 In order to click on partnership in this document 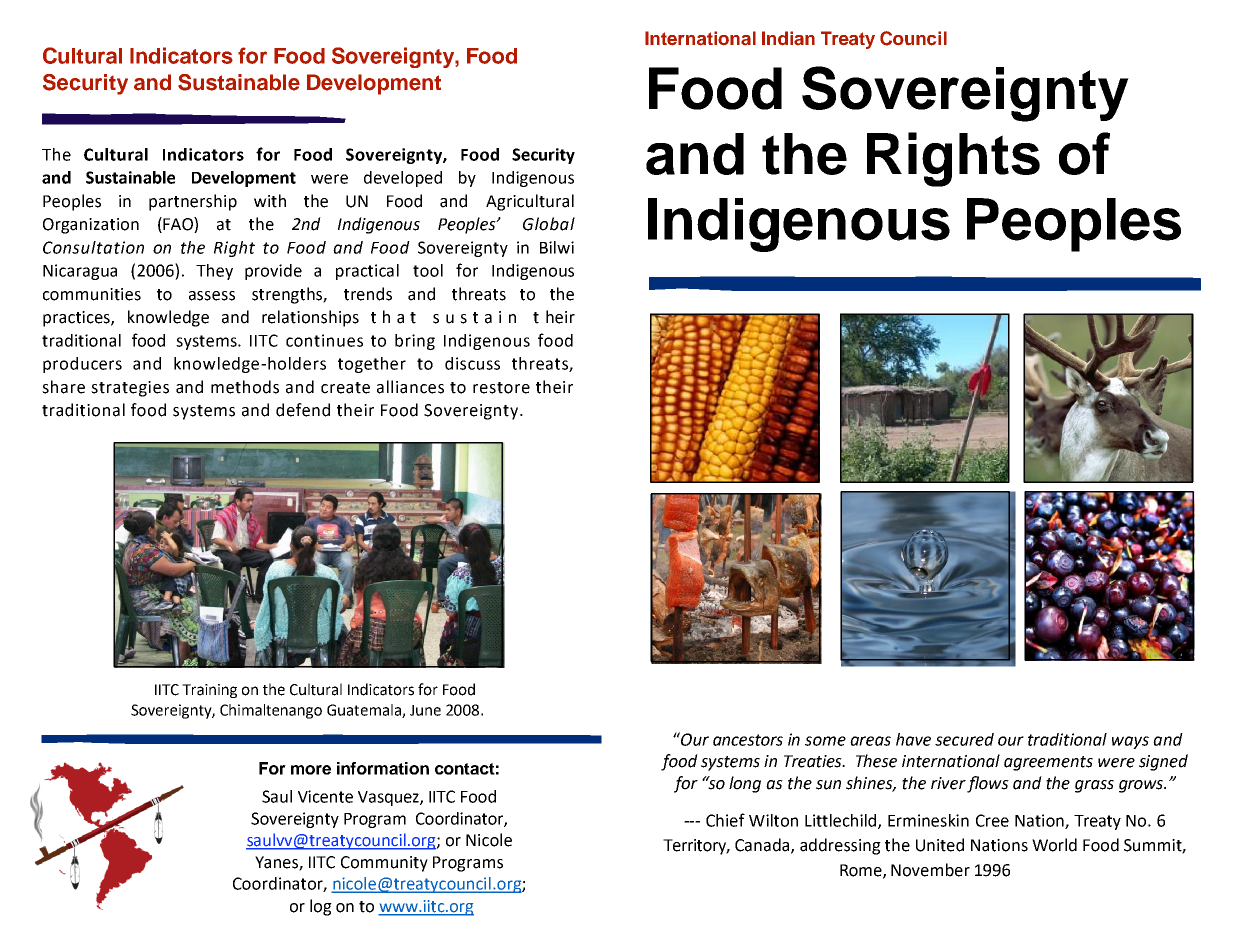, I will do `click(193, 202)`.
